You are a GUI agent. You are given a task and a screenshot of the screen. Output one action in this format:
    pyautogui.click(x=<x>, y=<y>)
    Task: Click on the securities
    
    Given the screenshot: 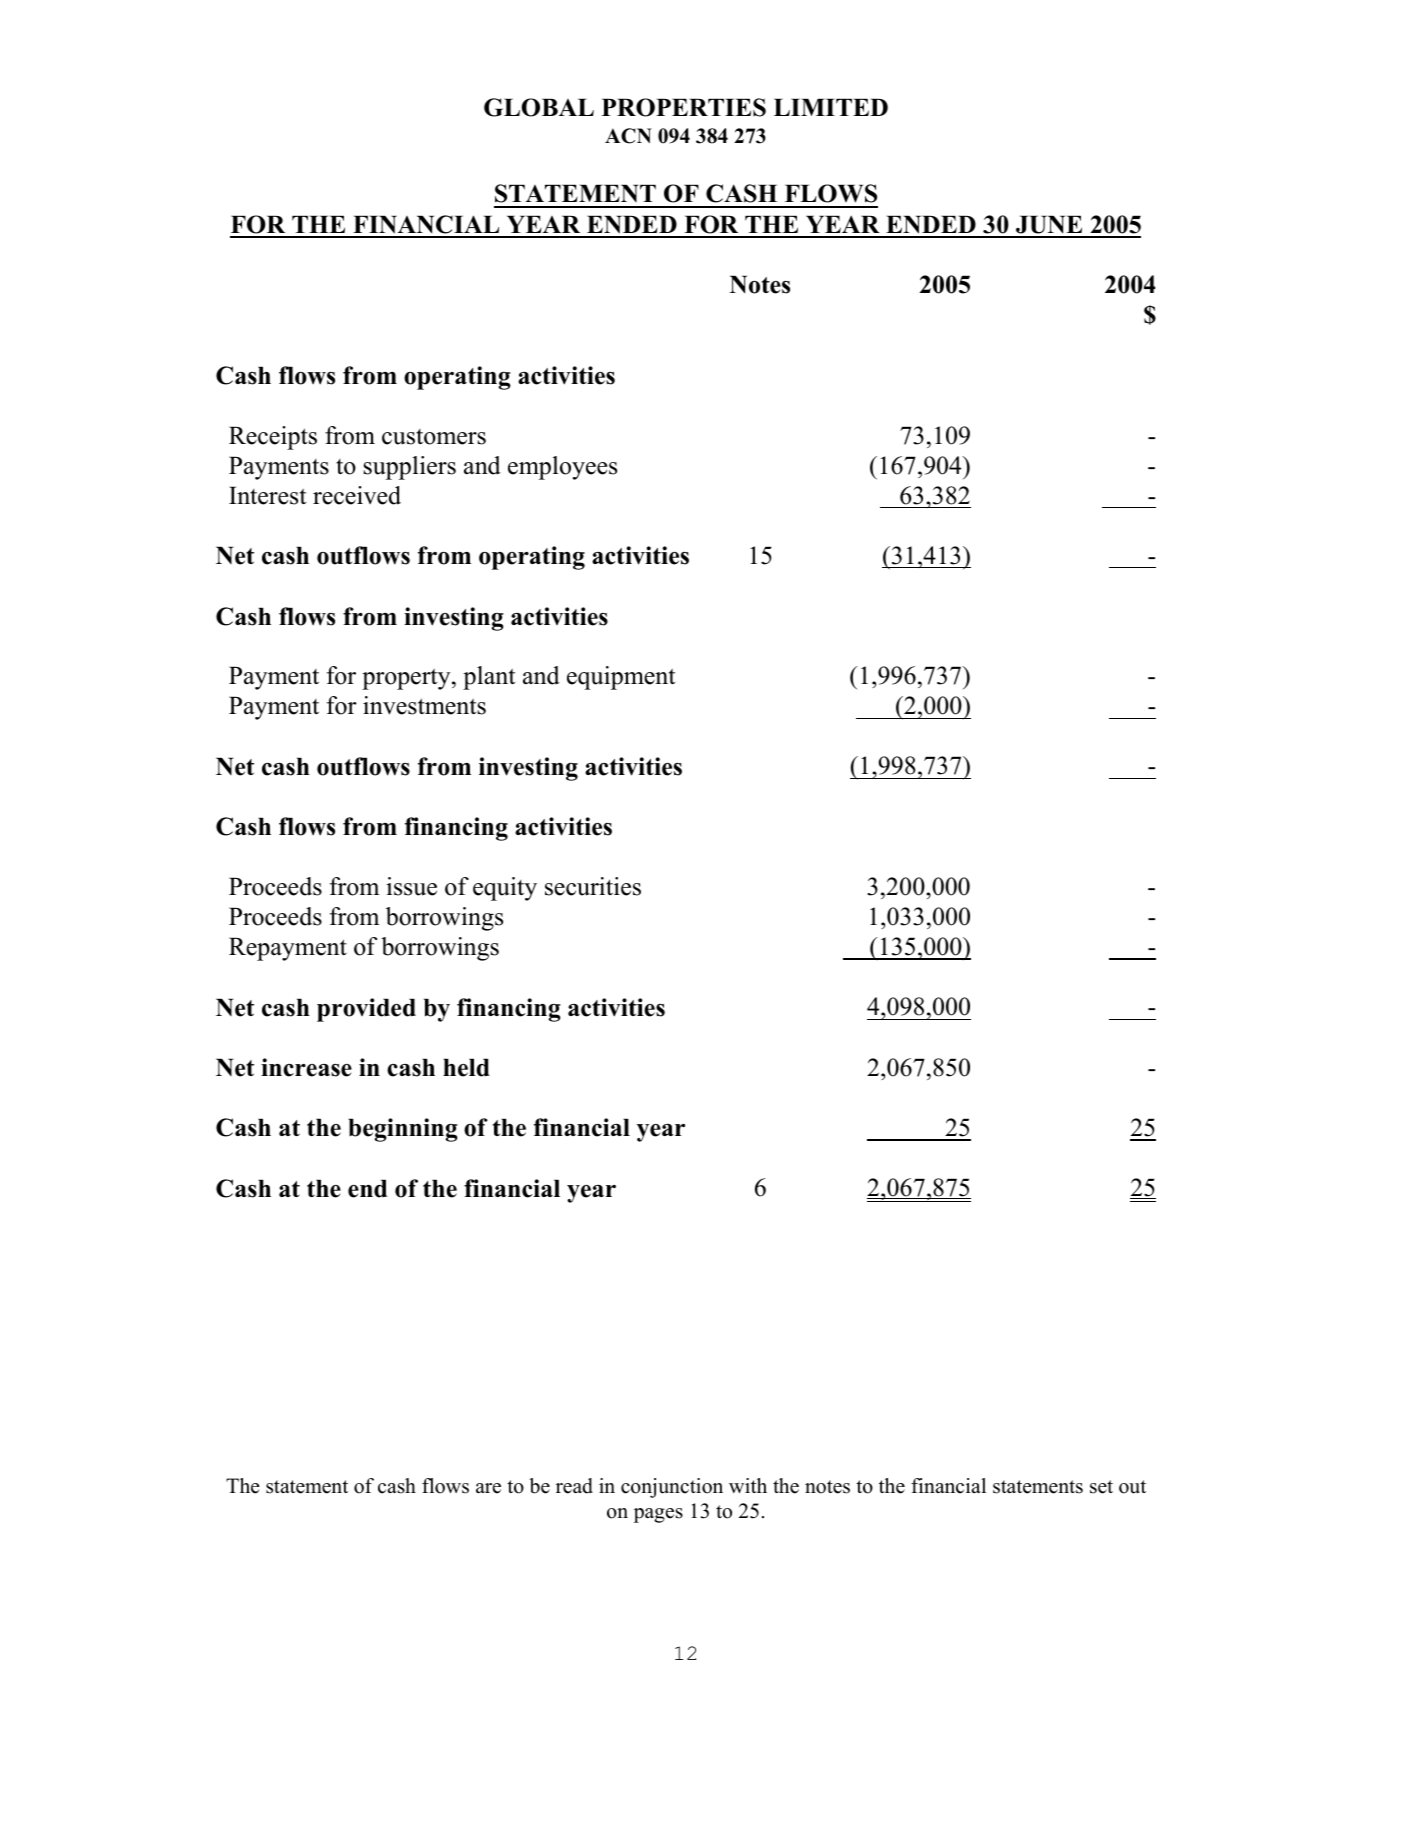 What is the action you would take?
    pyautogui.click(x=593, y=886)
